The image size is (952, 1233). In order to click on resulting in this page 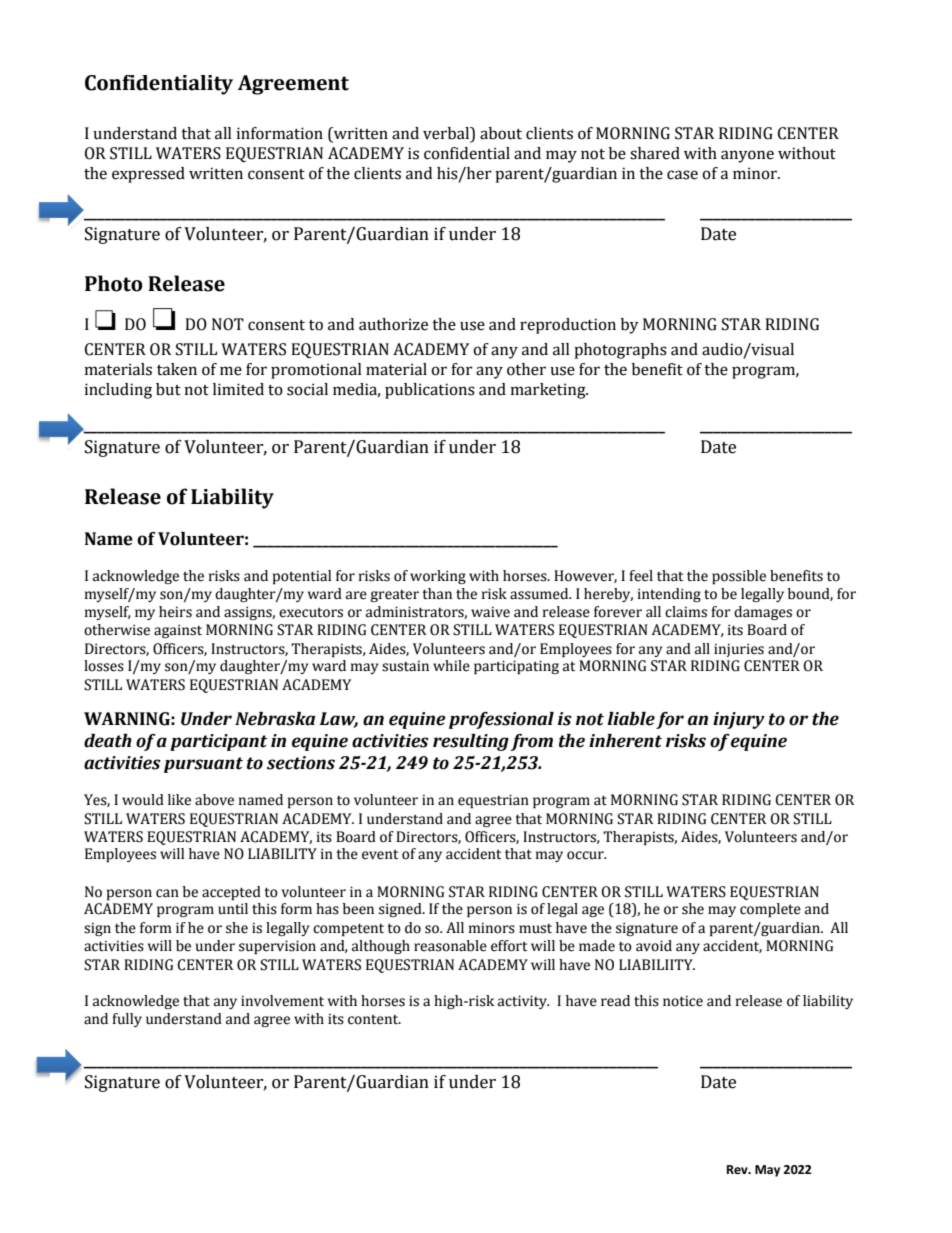, I will do `click(471, 742)`.
